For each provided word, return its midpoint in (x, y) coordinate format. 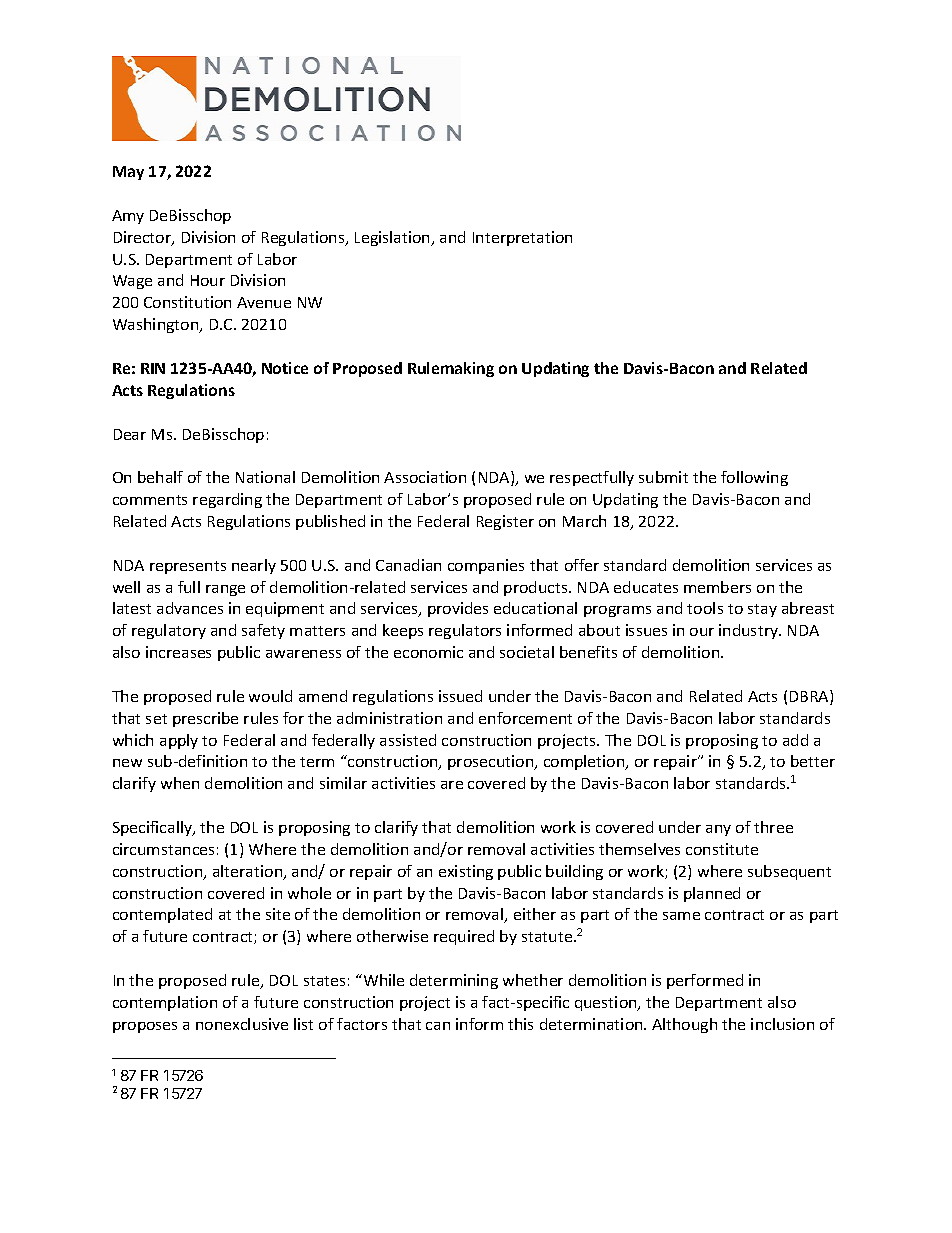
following (754, 478)
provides (458, 609)
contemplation (165, 1003)
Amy (128, 217)
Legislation (394, 238)
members (717, 587)
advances (190, 608)
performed (705, 981)
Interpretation (522, 238)
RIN (153, 368)
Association (425, 477)
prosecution (492, 762)
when (180, 783)
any (718, 830)
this (520, 1024)
